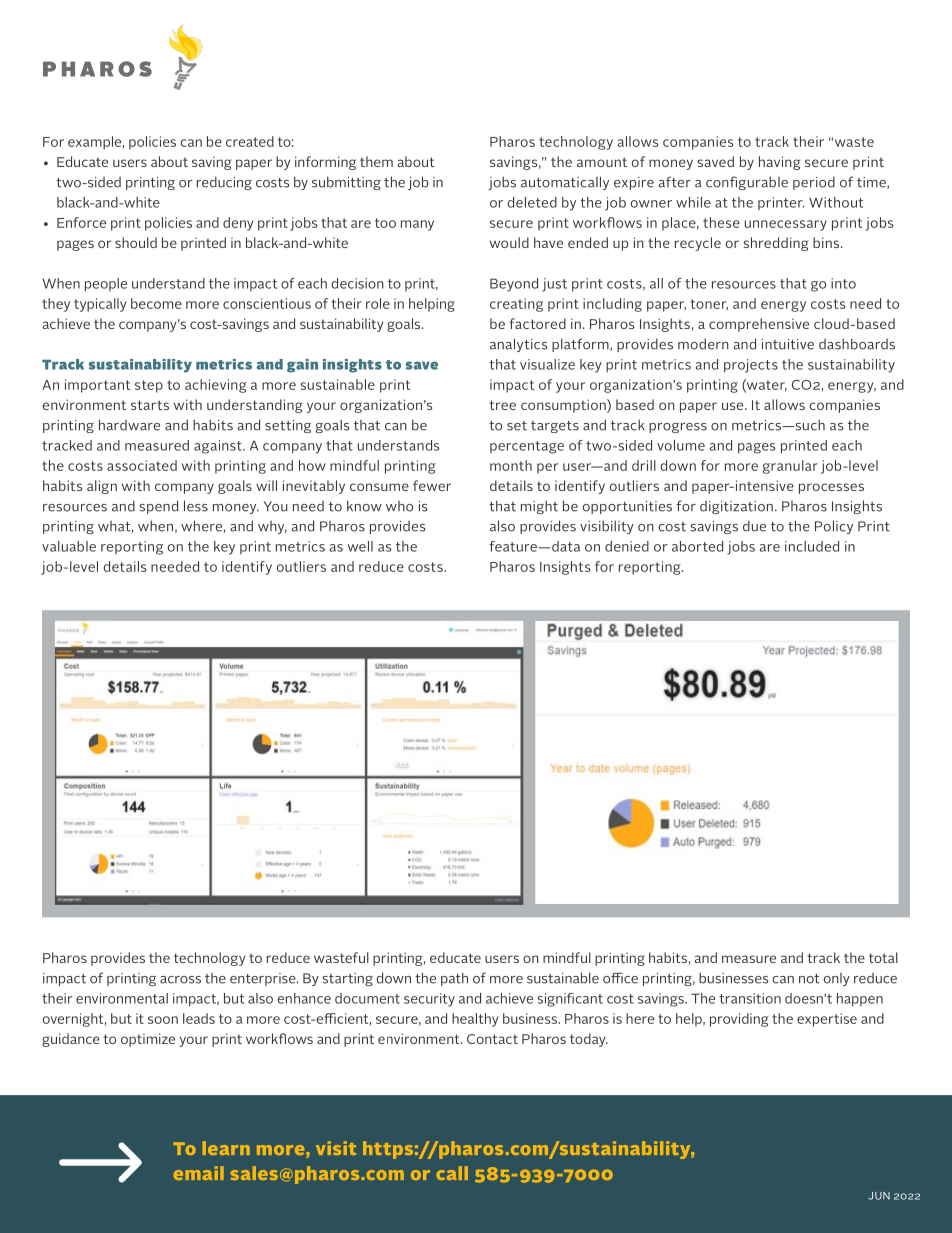  I want to click on well, so click(360, 546).
